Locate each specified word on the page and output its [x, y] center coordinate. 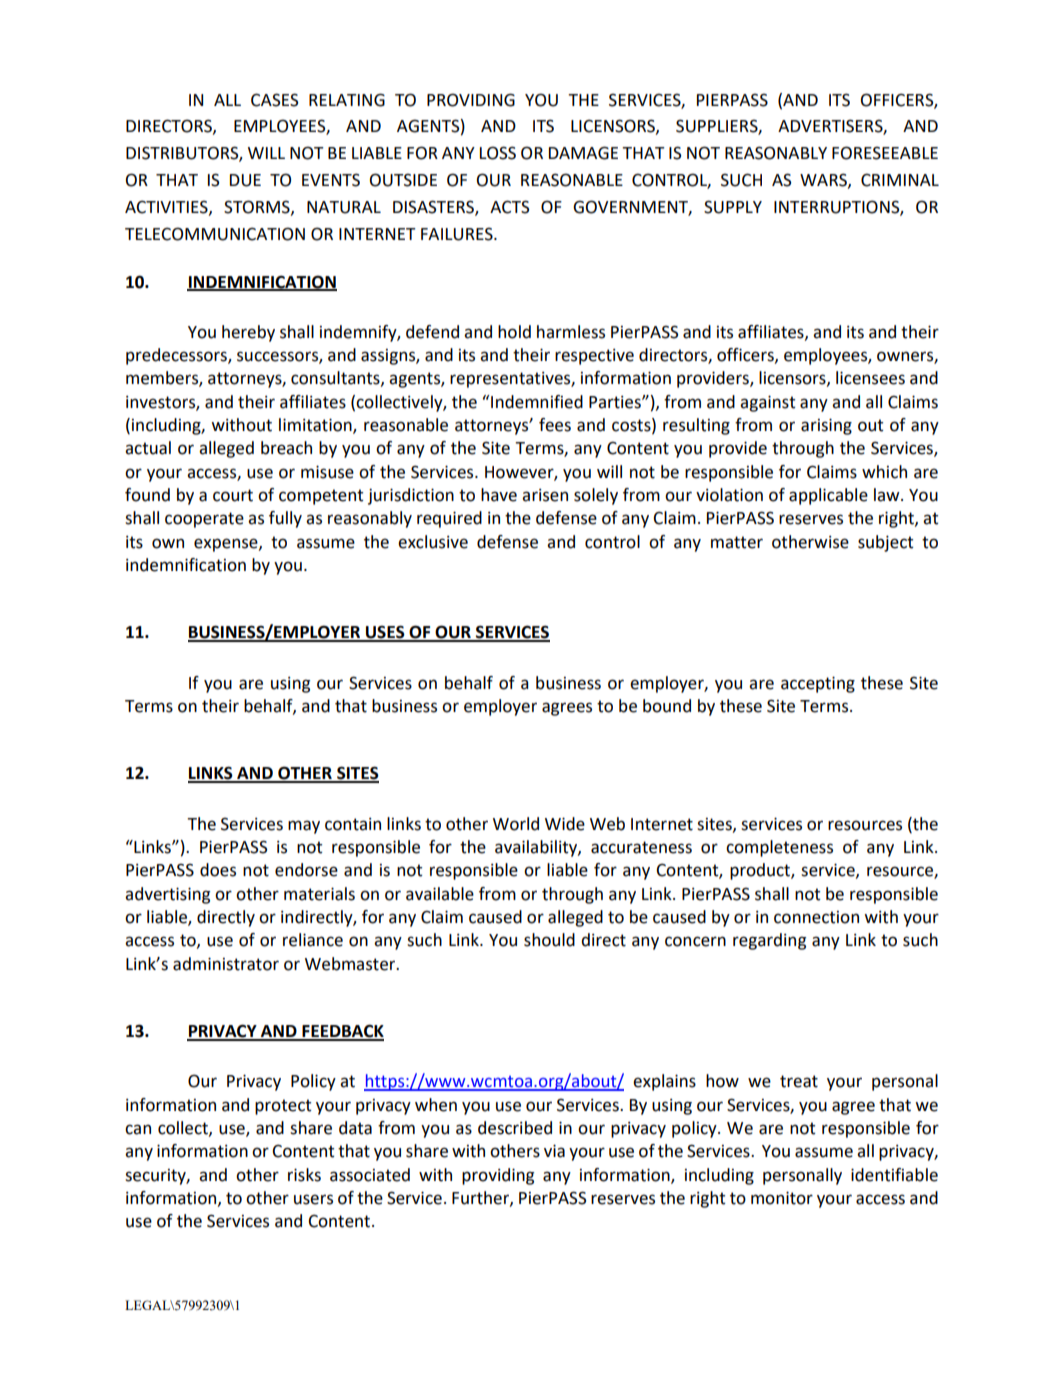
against [768, 404]
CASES [274, 100]
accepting [818, 685]
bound [667, 706]
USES [385, 633]
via [554, 1151]
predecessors [177, 356]
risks [304, 1175]
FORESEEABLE [885, 153]
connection [816, 917]
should [549, 940]
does [218, 870]
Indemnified [537, 402]
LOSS [498, 153]
